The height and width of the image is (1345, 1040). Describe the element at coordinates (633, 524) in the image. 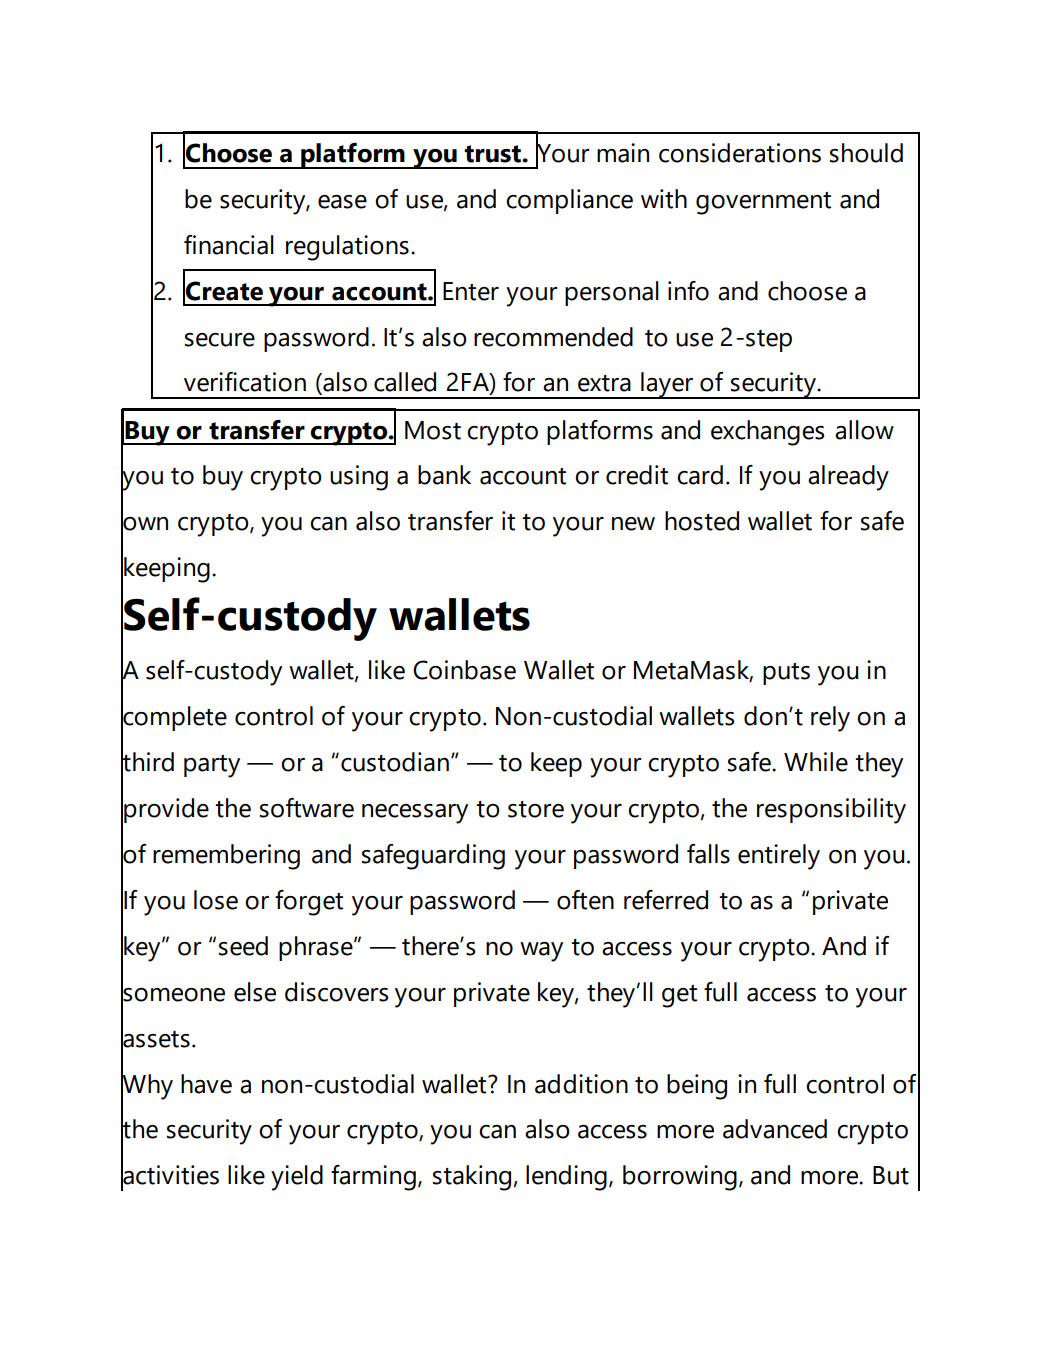

I see `new` at that location.
